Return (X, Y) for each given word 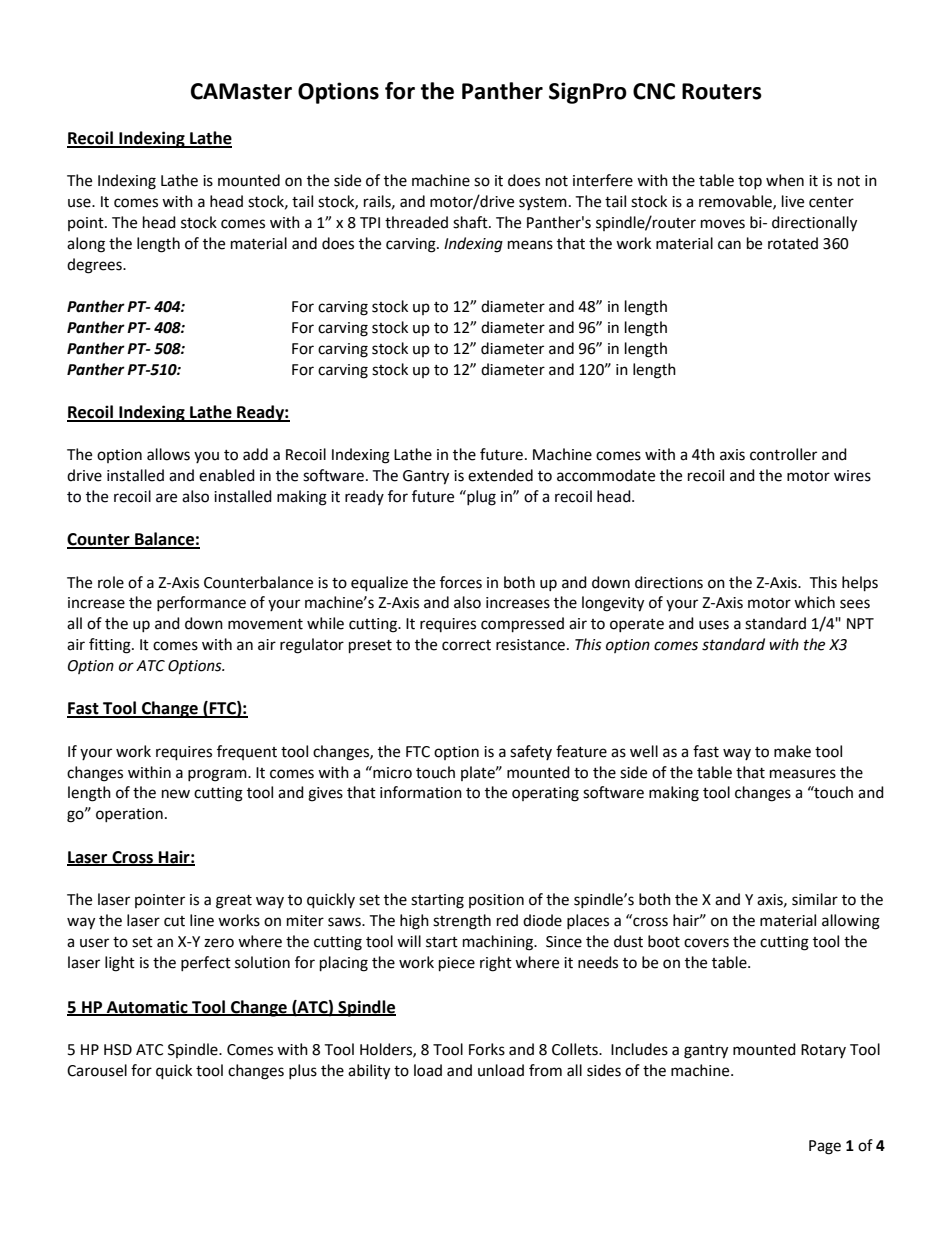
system (543, 203)
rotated (793, 243)
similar (815, 899)
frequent (247, 752)
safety (531, 752)
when (785, 180)
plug (480, 498)
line (202, 920)
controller (783, 454)
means (530, 245)
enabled (227, 475)
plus (303, 1071)
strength (462, 922)
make (792, 751)
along (86, 245)
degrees (95, 266)
